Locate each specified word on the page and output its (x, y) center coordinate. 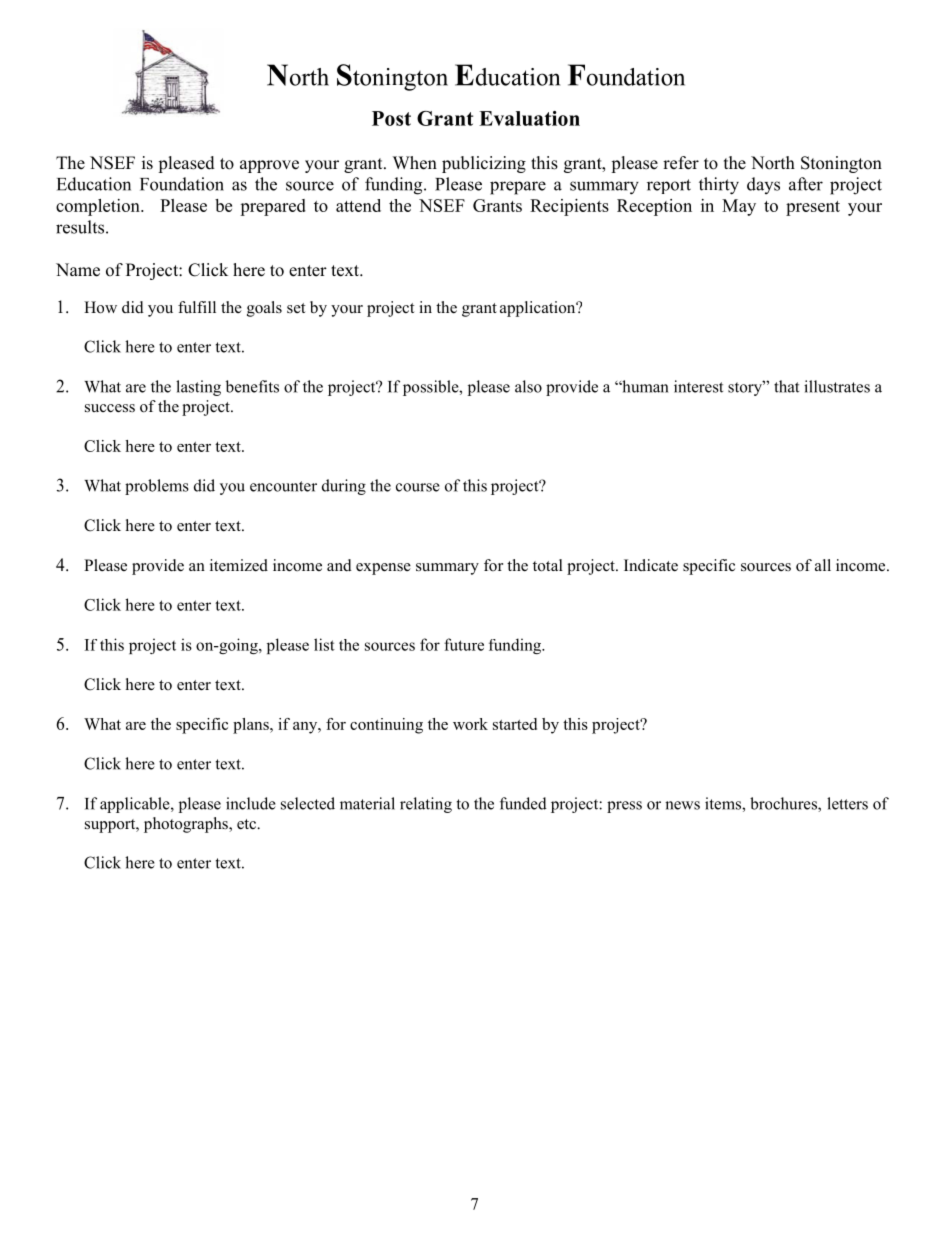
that (786, 386)
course (418, 487)
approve (269, 166)
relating (426, 805)
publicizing (484, 164)
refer (681, 163)
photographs (187, 825)
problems (157, 487)
